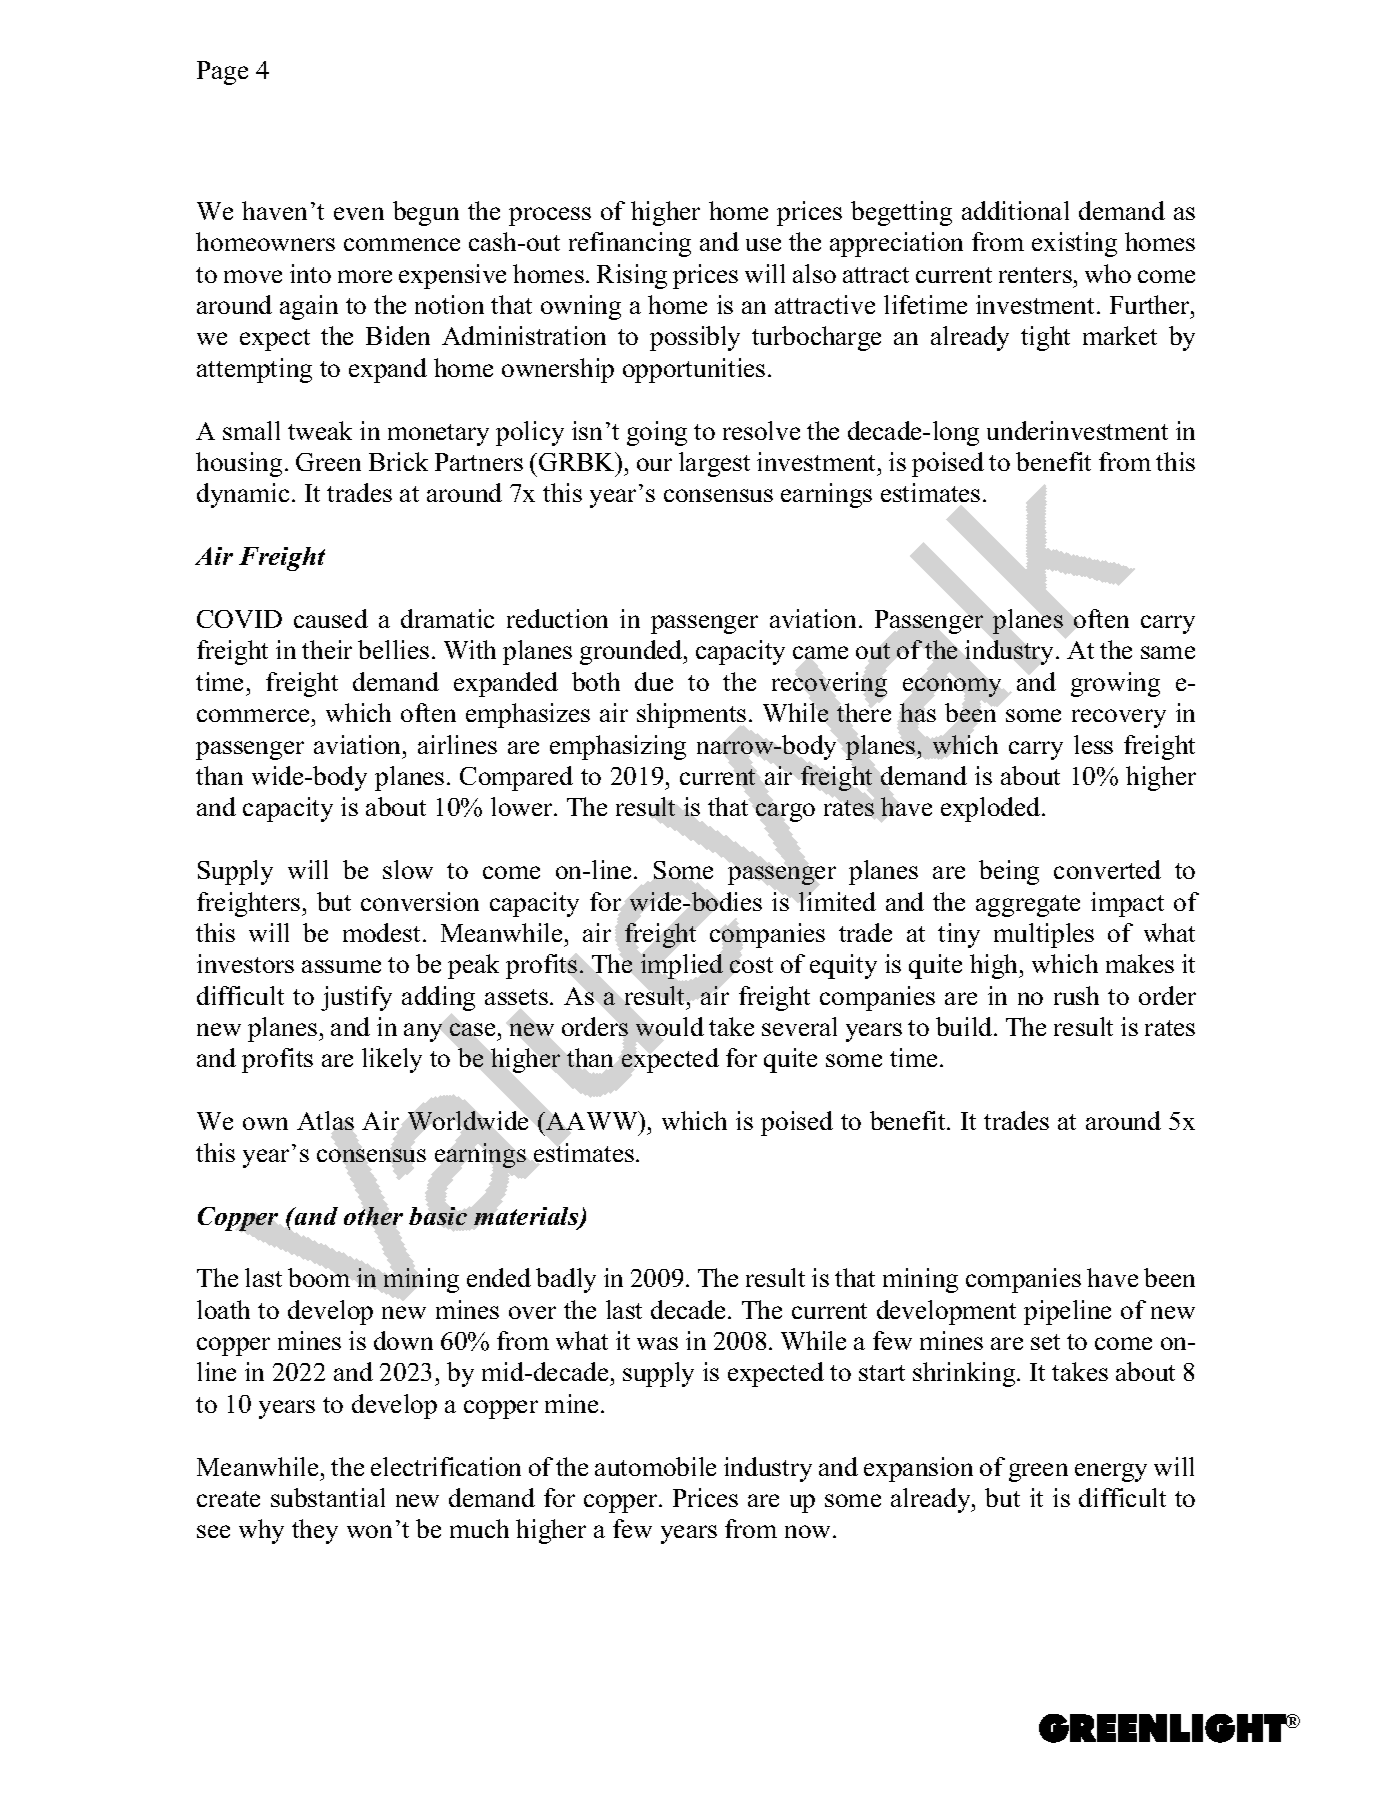  What do you see at coordinates (327, 649) in the document?
I see `their` at bounding box center [327, 649].
